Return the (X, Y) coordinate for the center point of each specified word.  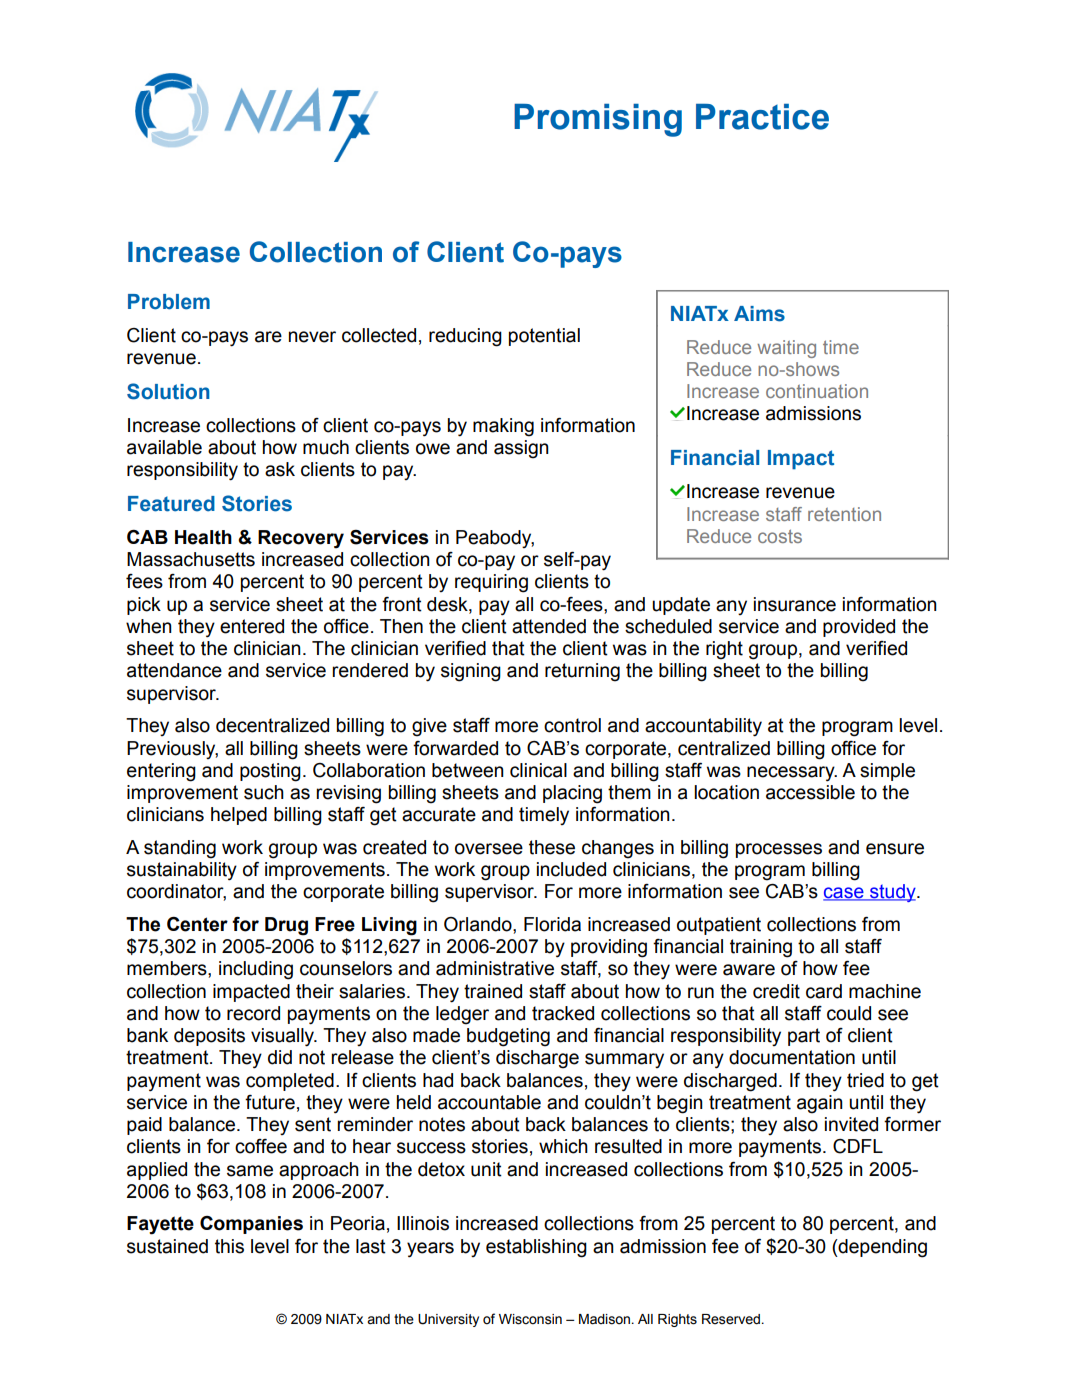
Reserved (732, 1319)
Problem (169, 302)
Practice (762, 117)
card (824, 991)
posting (270, 772)
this (229, 1246)
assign (521, 449)
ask (280, 469)
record (253, 1013)
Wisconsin (530, 1319)
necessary (792, 774)
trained (493, 991)
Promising (598, 120)
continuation (817, 391)
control (572, 725)
